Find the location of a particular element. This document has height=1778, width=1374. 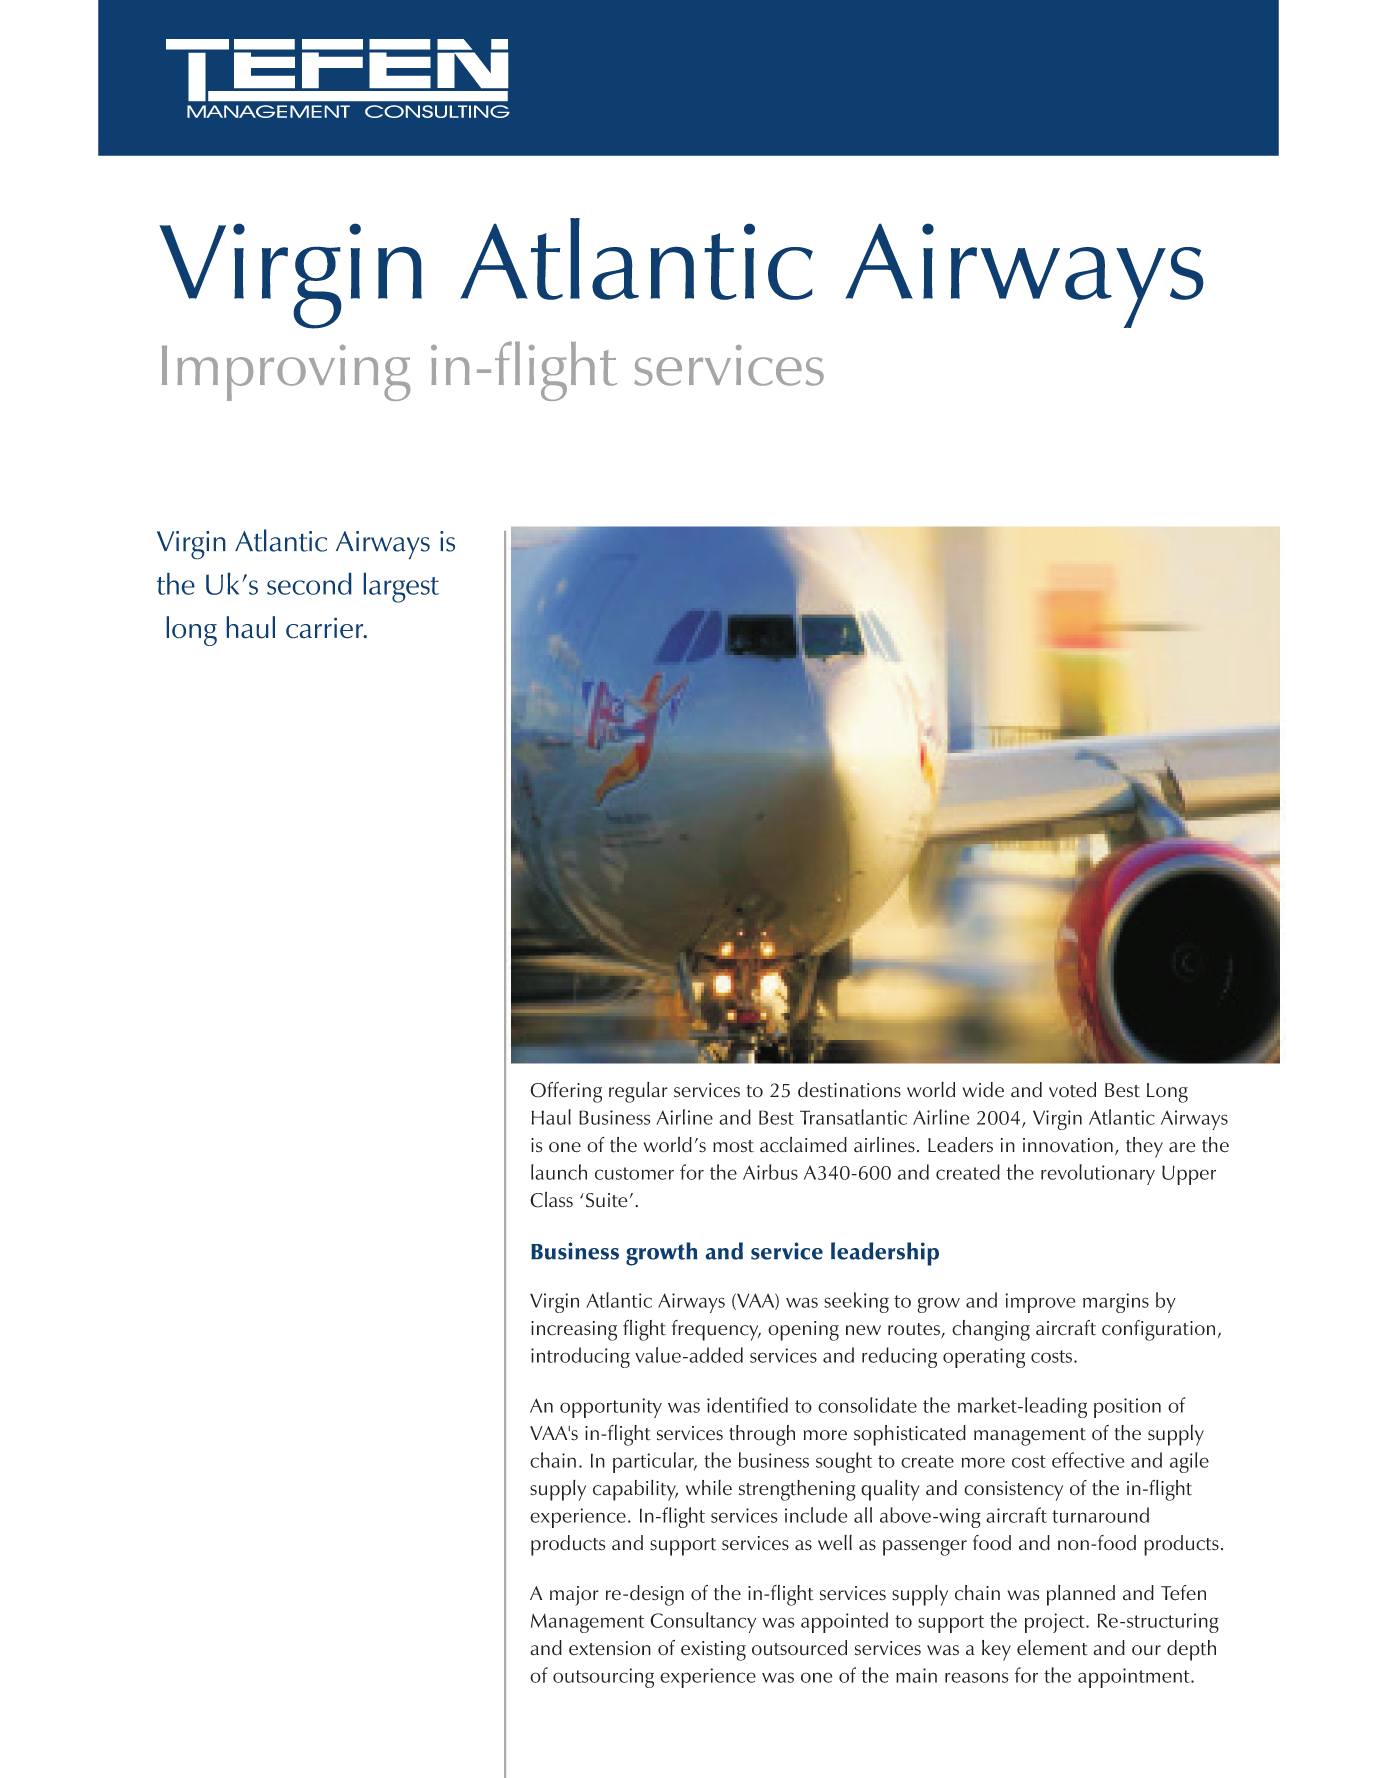

introducing is located at coordinates (580, 1357).
